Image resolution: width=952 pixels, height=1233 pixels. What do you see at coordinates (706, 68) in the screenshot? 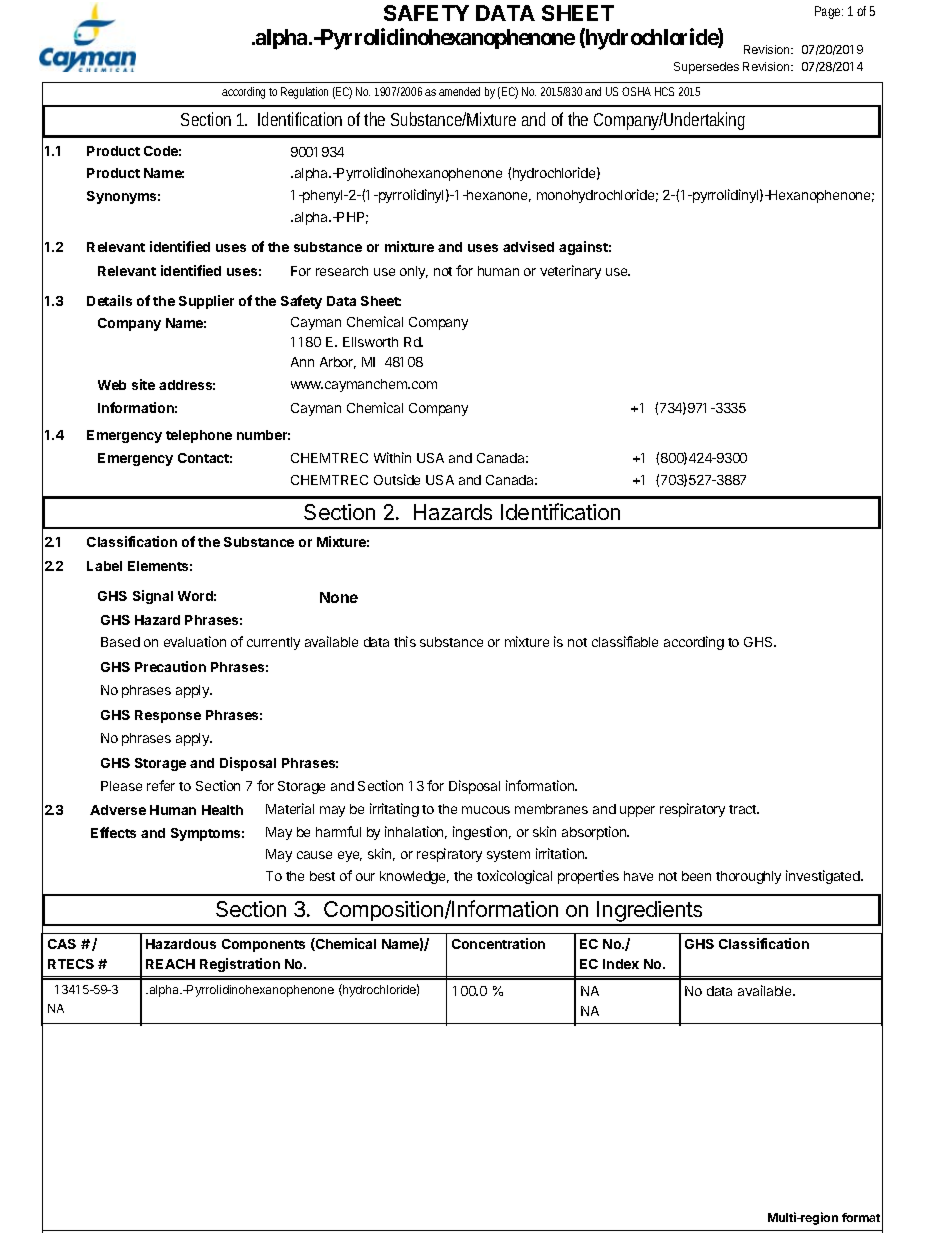
I see `Supersedes` at bounding box center [706, 68].
